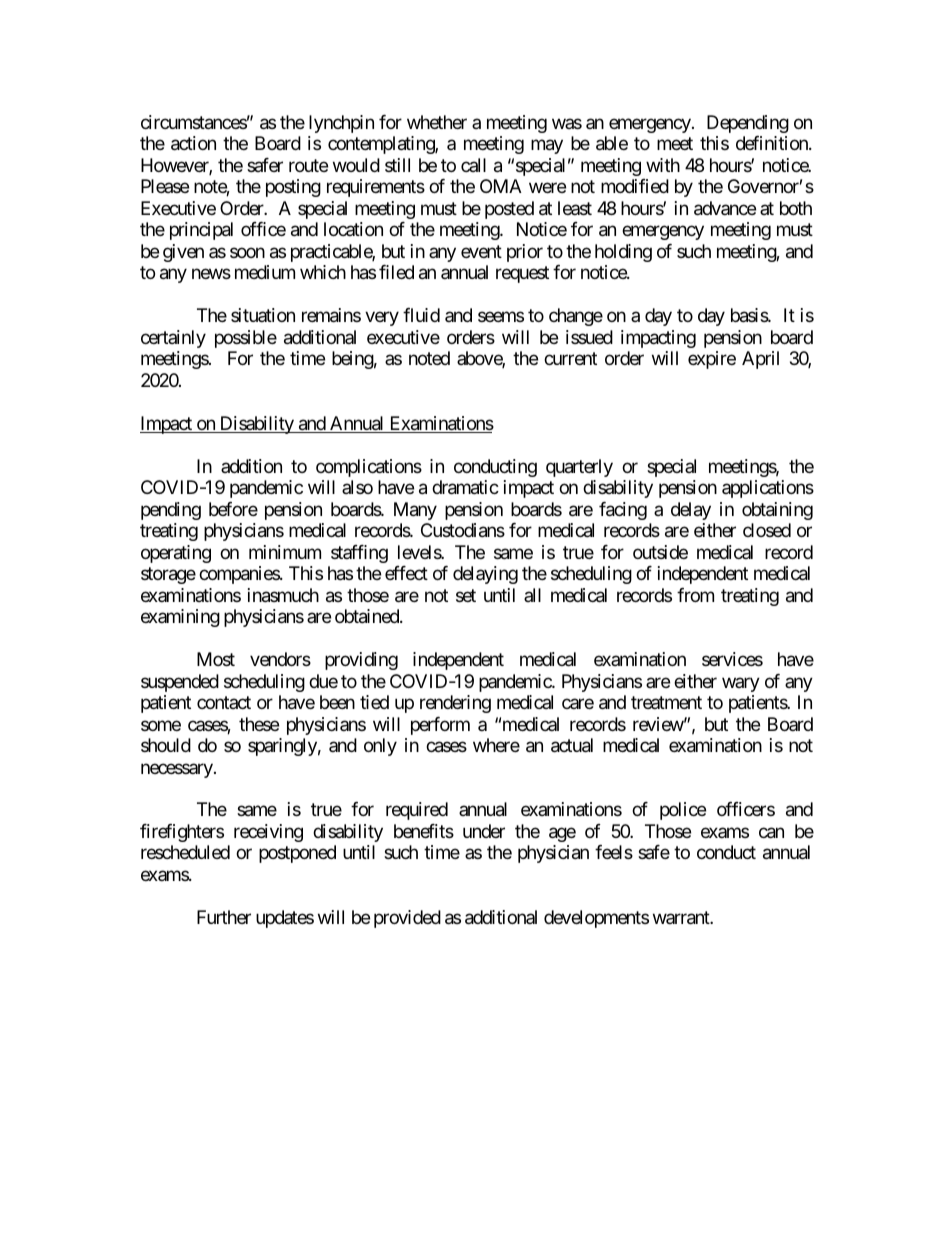  I want to click on complications, so click(369, 468).
